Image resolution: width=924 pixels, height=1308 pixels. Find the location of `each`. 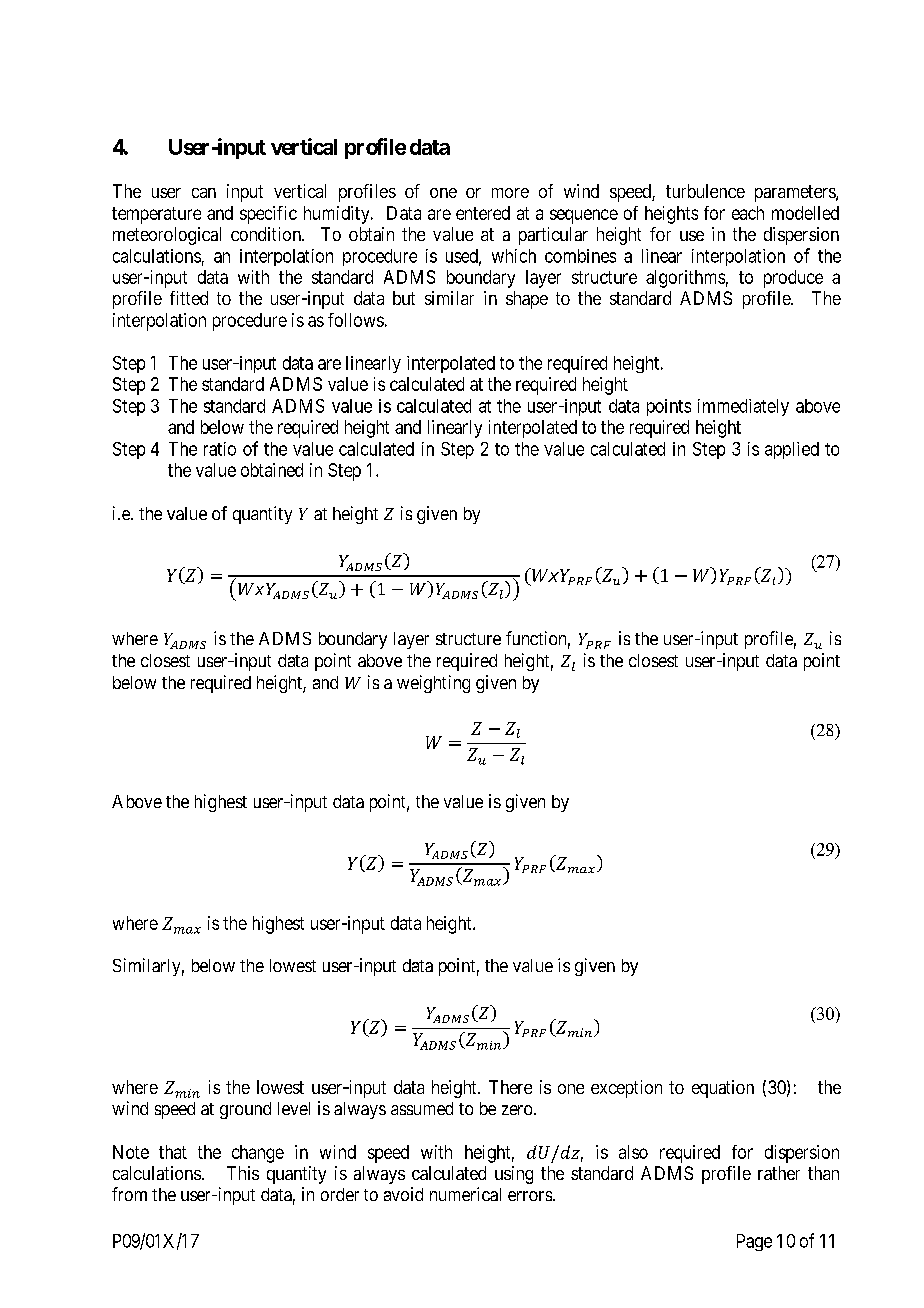

each is located at coordinates (748, 213).
